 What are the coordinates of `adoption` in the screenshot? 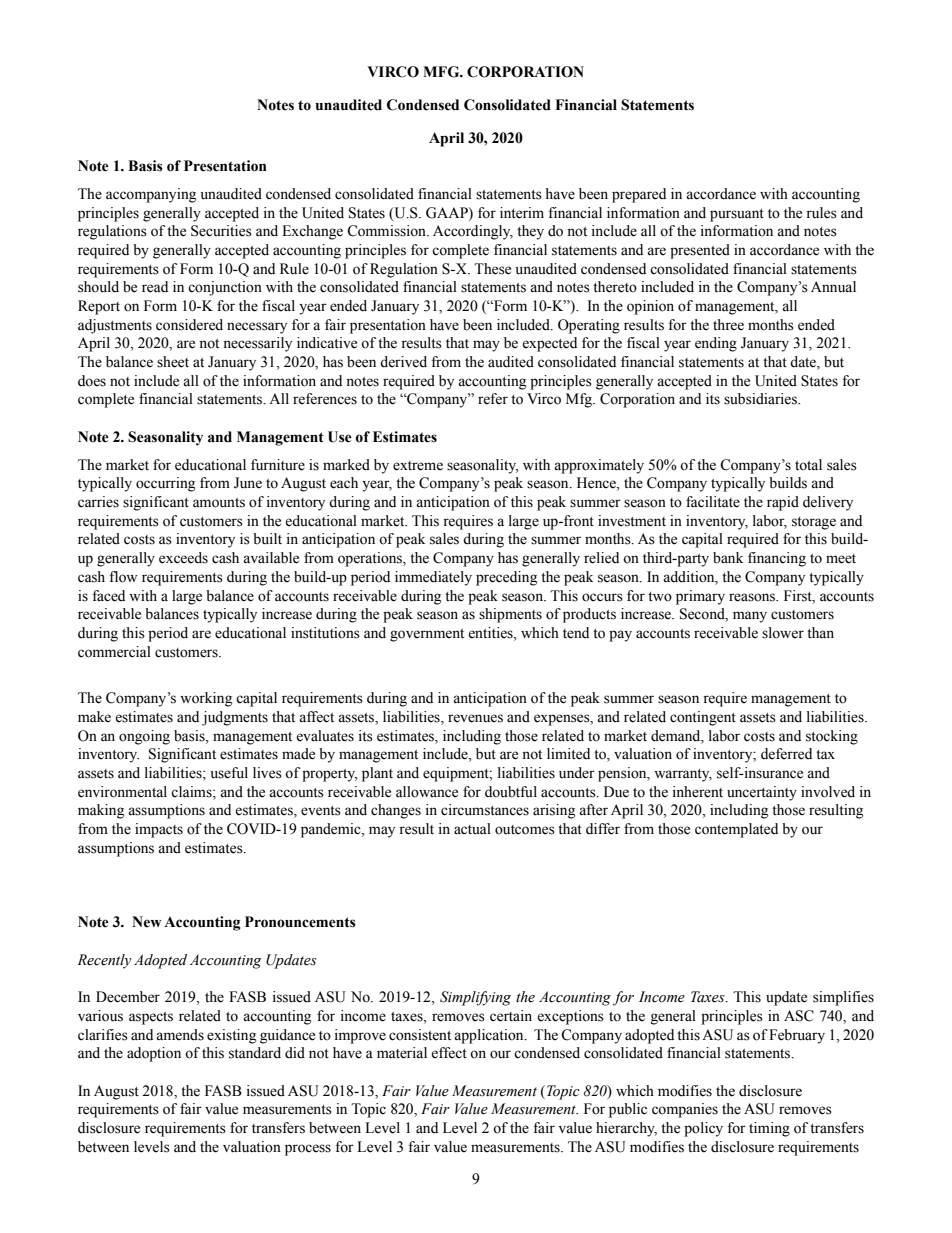 It's located at (154, 1054).
